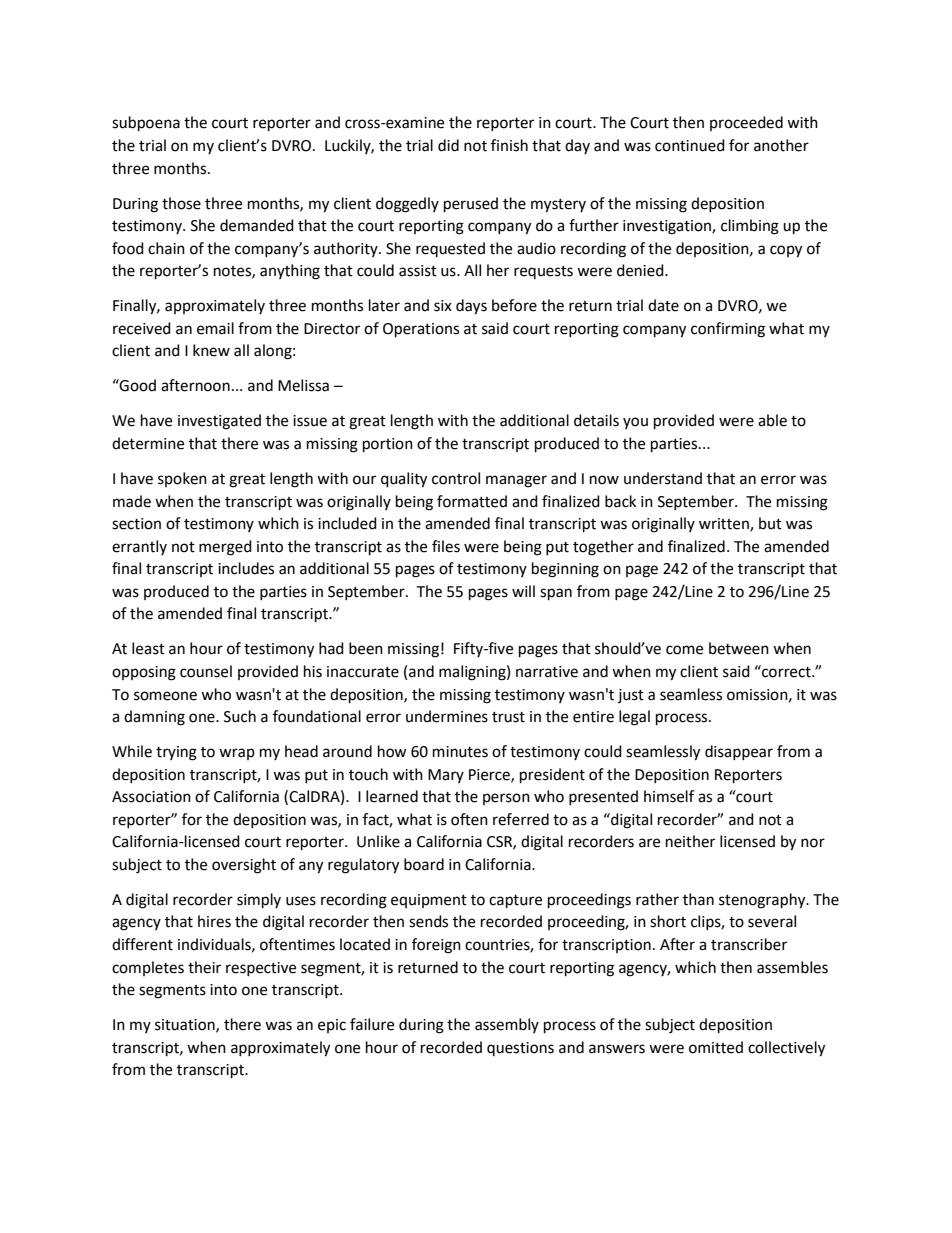  I want to click on omitted, so click(716, 1047).
